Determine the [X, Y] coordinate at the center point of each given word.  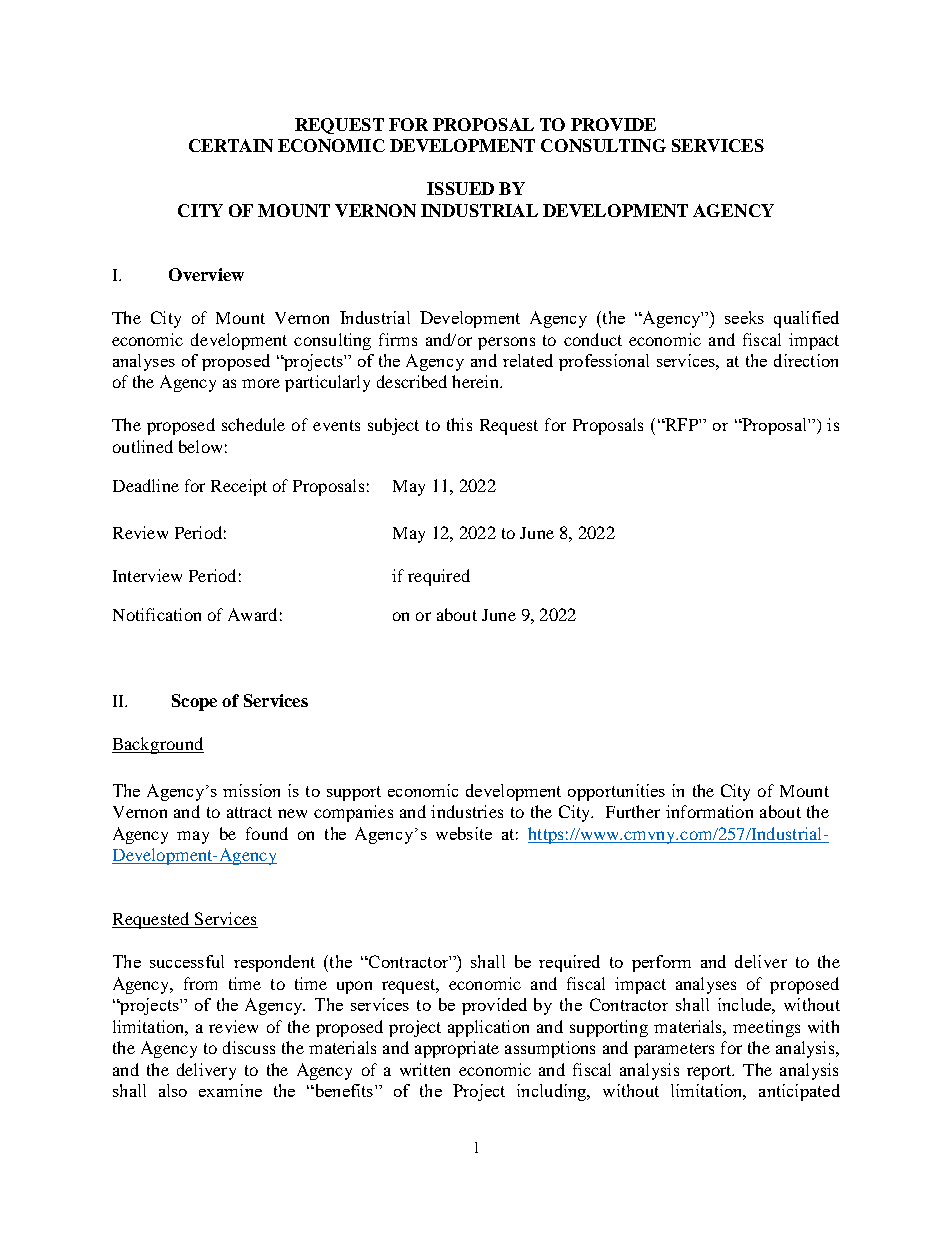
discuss [249, 1047]
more [261, 383]
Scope [194, 702]
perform [661, 963]
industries [467, 811]
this [459, 424]
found [267, 833]
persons [506, 343]
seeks [744, 317]
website [464, 833]
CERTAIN [231, 145]
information [709, 811]
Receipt [239, 487]
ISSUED [460, 188]
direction [806, 360]
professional [604, 362]
